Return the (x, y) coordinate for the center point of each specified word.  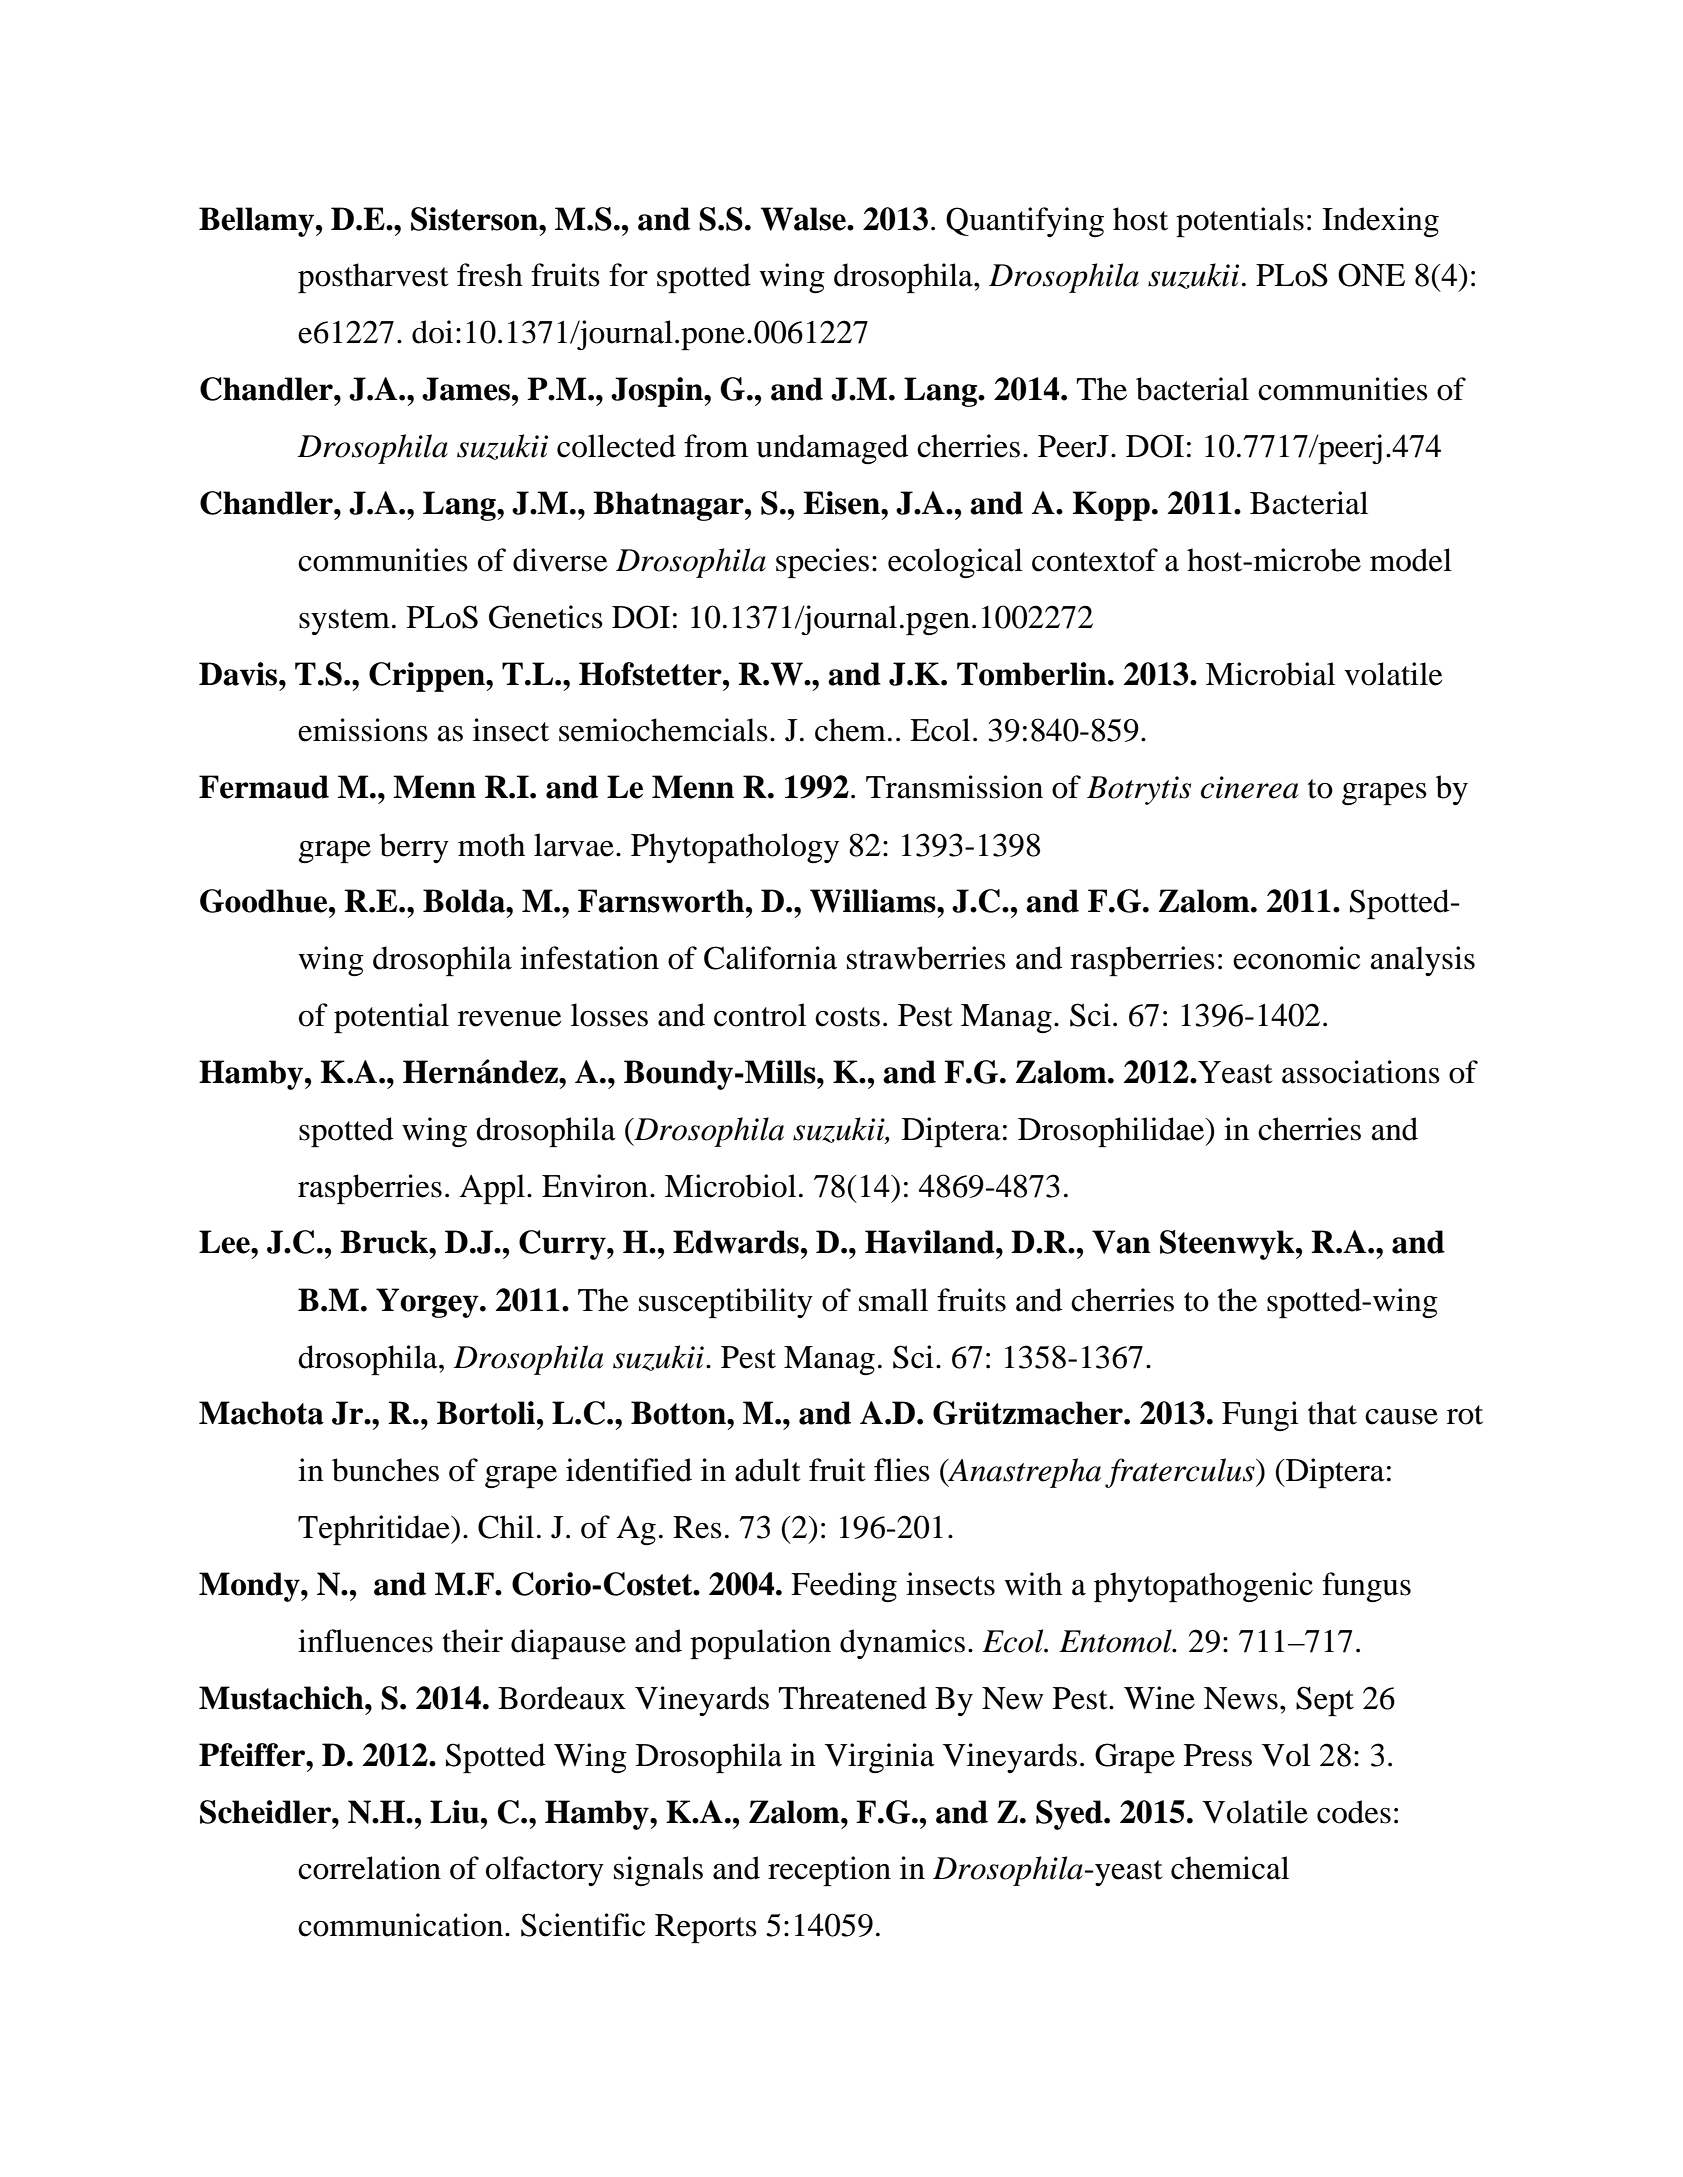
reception (829, 1871)
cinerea (1249, 787)
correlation (369, 1868)
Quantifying (1025, 222)
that (1332, 1413)
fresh (490, 275)
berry (414, 848)
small (893, 1300)
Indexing (1380, 222)
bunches (385, 1470)
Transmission (954, 787)
